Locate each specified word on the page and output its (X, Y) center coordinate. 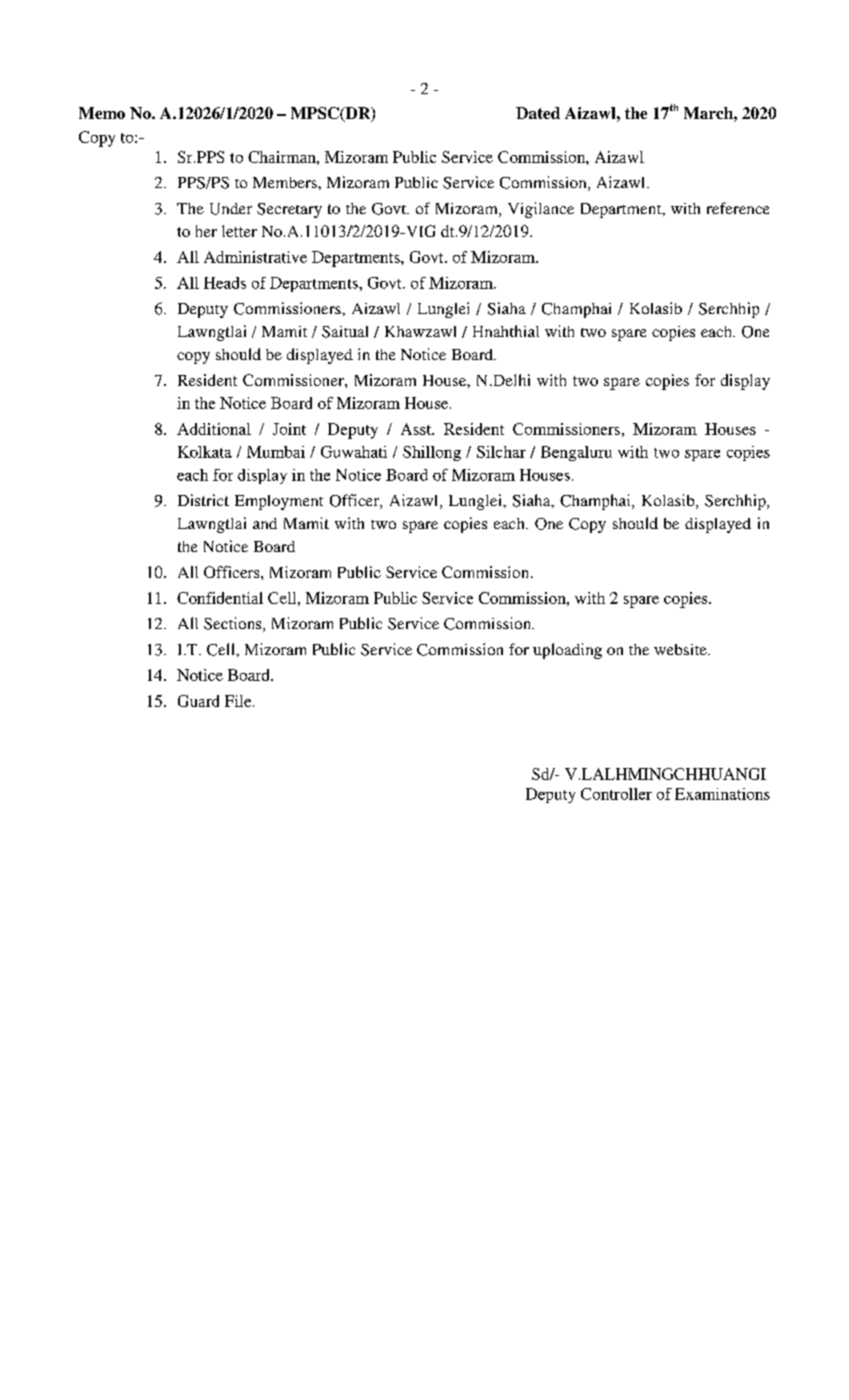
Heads (225, 283)
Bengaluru (576, 453)
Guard (198, 701)
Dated (538, 113)
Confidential (220, 598)
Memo (102, 113)
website (681, 649)
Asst (417, 429)
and (265, 523)
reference (738, 208)
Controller (616, 794)
